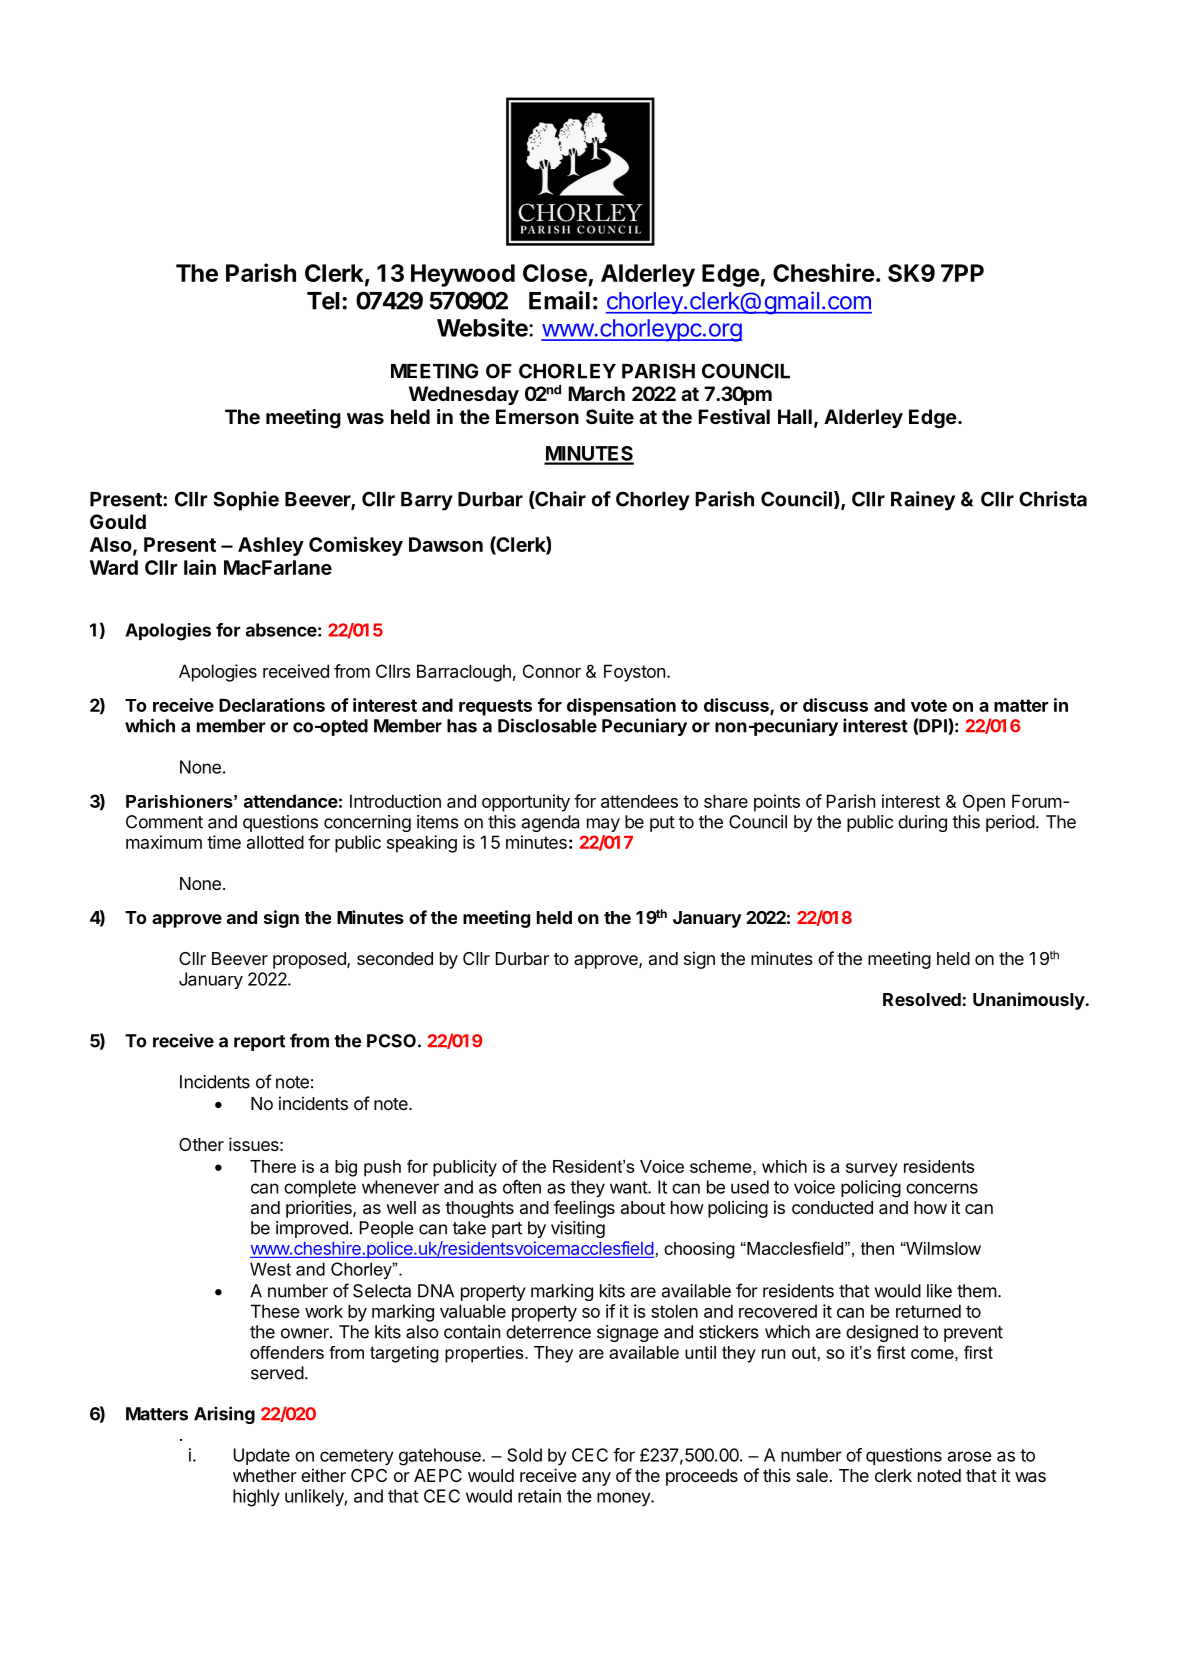 The width and height of the document is (1181, 1670). I want to click on seconded, so click(395, 958).
